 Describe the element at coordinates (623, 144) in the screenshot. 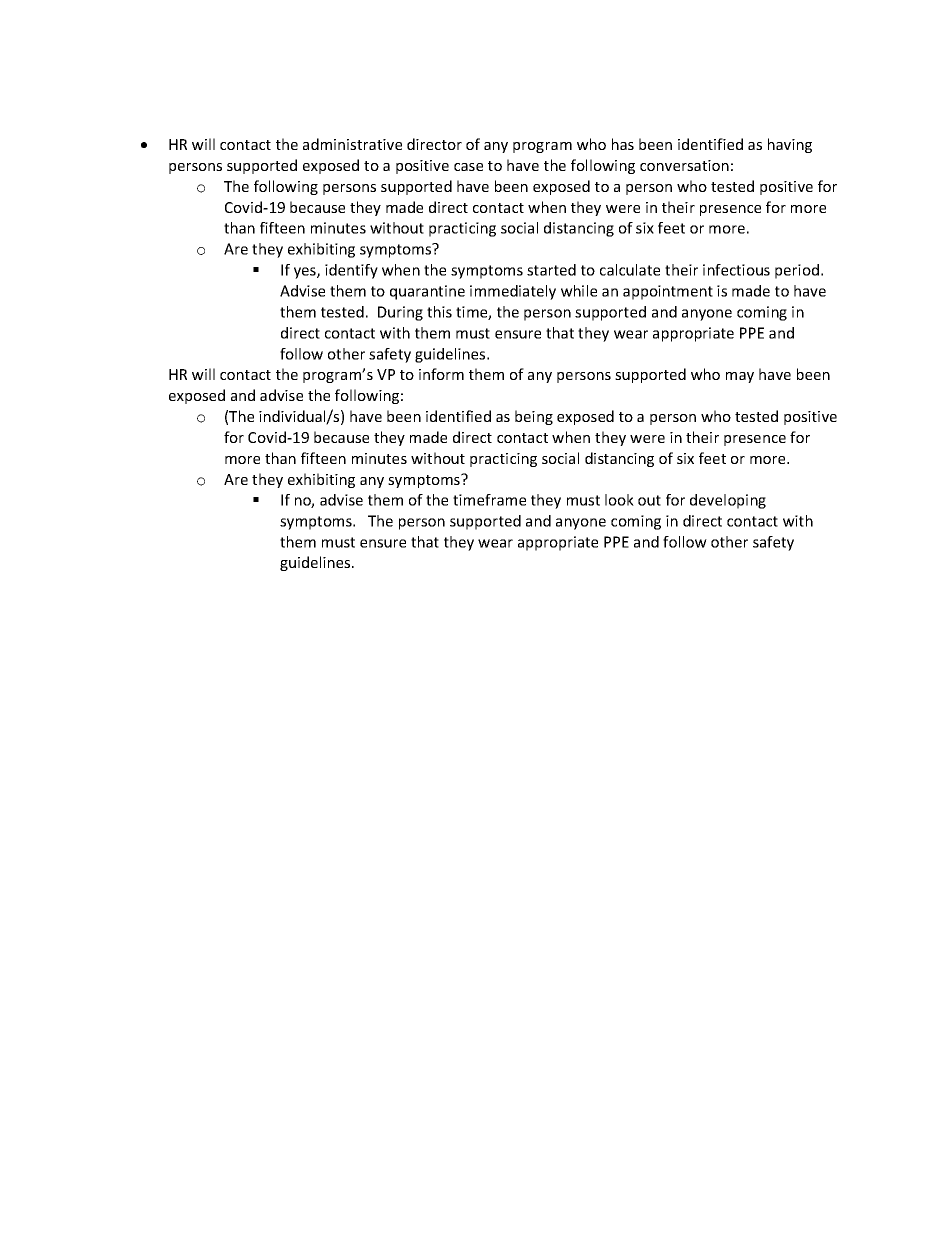

I see `has` at that location.
